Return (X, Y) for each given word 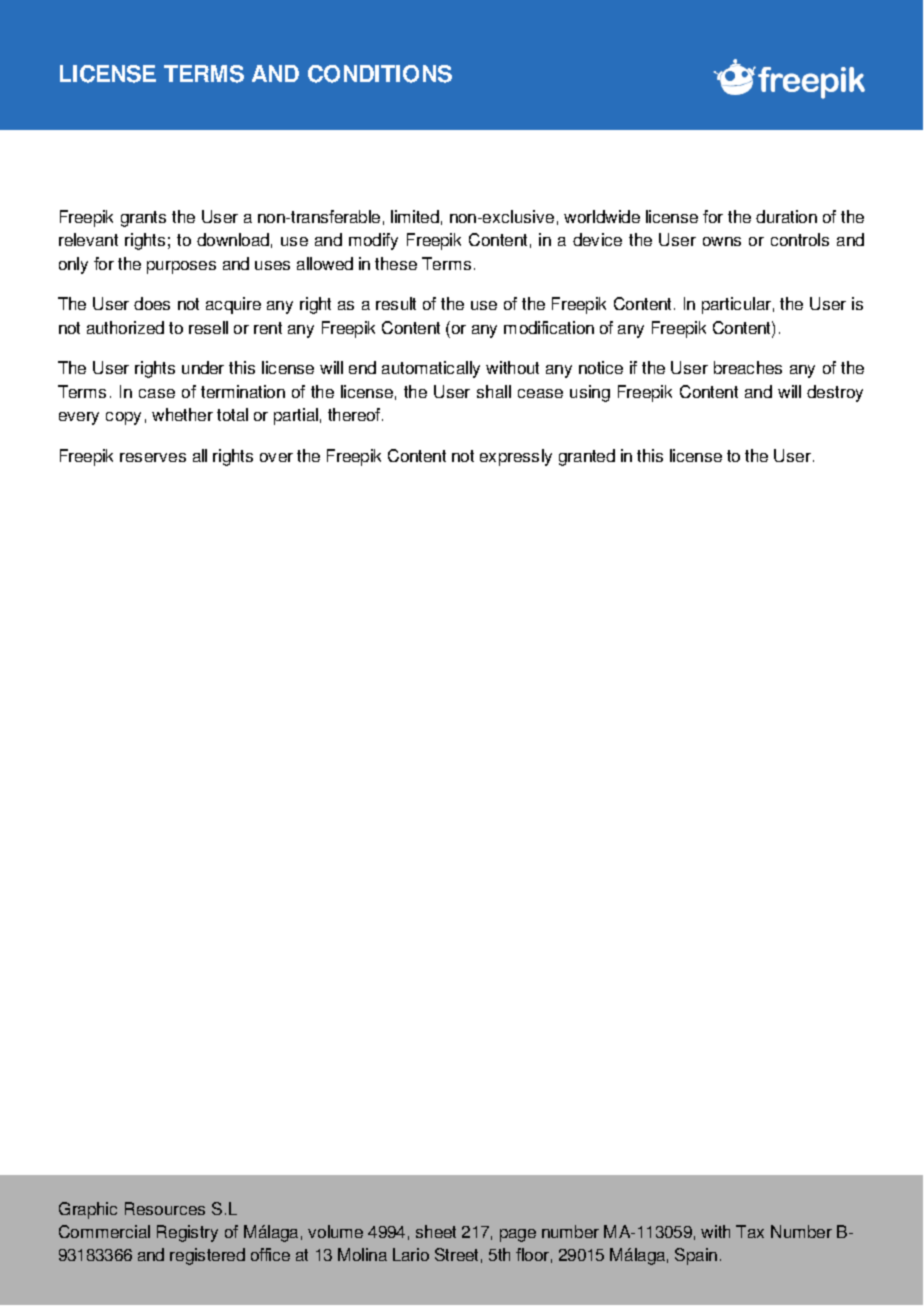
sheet (436, 1231)
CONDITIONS (380, 74)
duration (786, 216)
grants (143, 219)
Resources (165, 1208)
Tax (750, 1231)
